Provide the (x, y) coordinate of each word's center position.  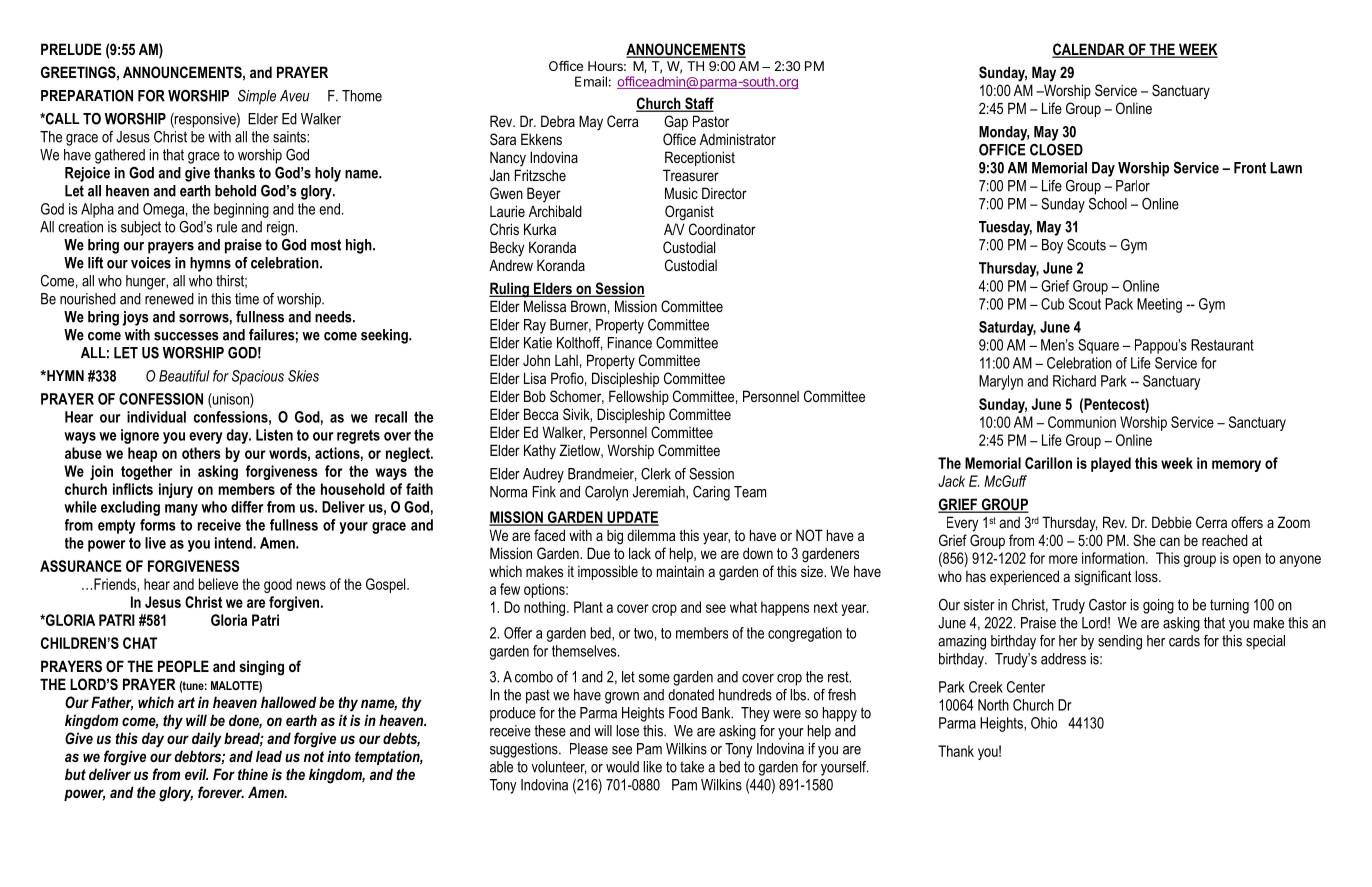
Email (591, 81)
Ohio (1044, 723)
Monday (1004, 133)
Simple (257, 97)
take (692, 767)
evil (196, 774)
